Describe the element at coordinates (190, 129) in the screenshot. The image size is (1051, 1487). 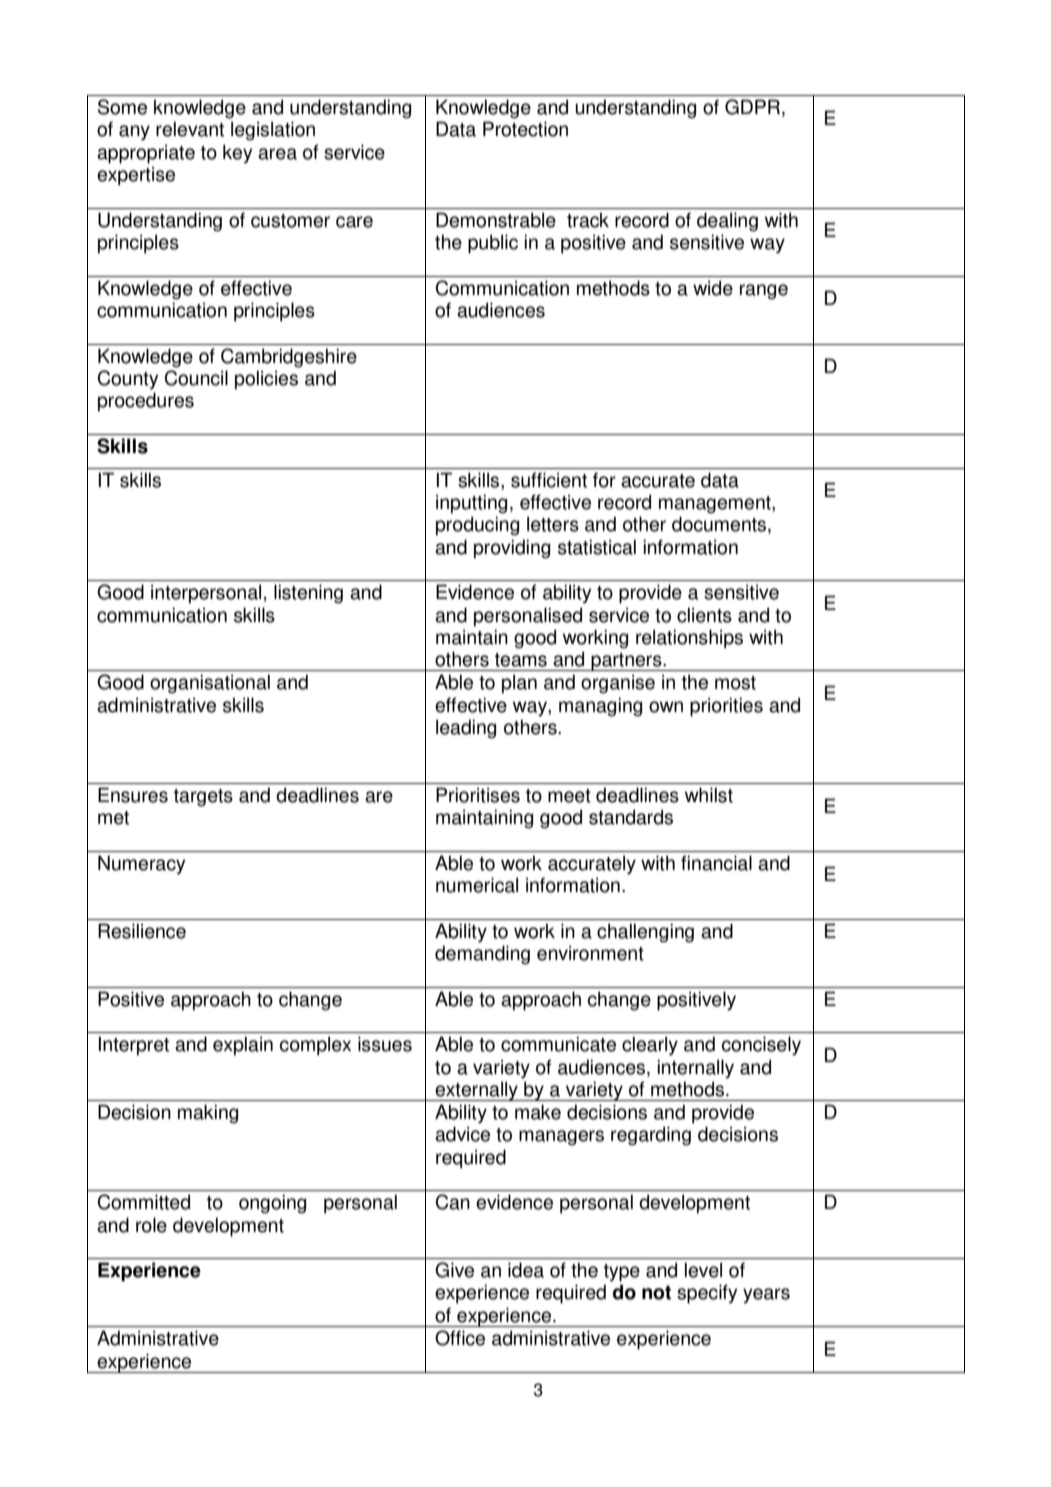
I see `relevant` at that location.
